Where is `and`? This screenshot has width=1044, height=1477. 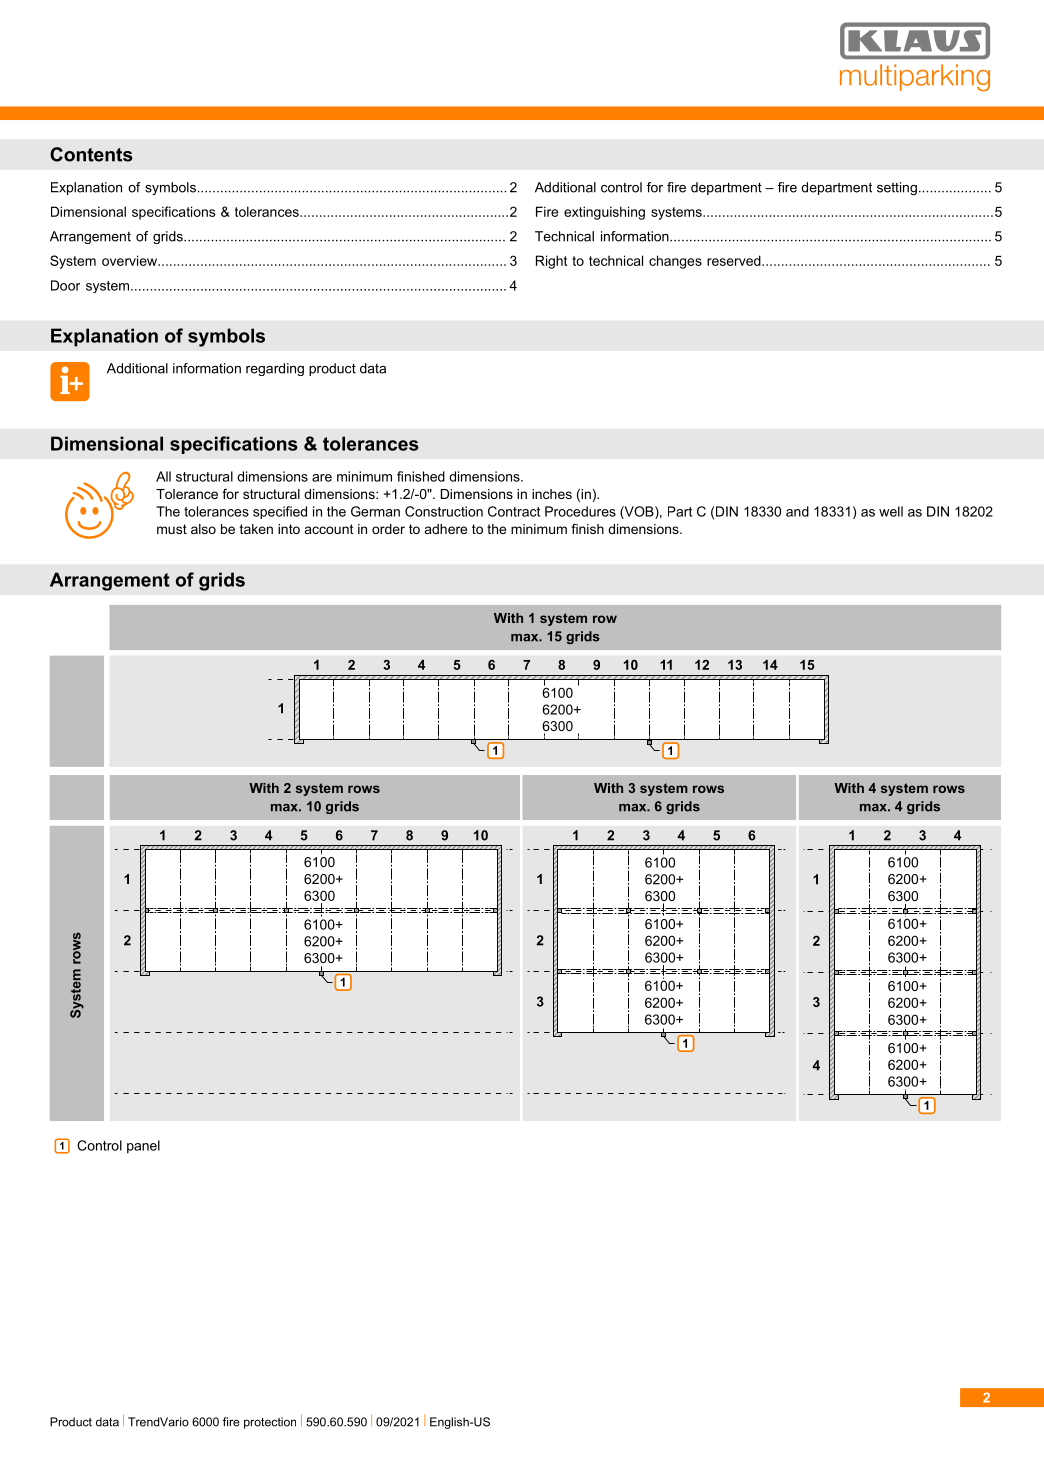
and is located at coordinates (797, 511).
